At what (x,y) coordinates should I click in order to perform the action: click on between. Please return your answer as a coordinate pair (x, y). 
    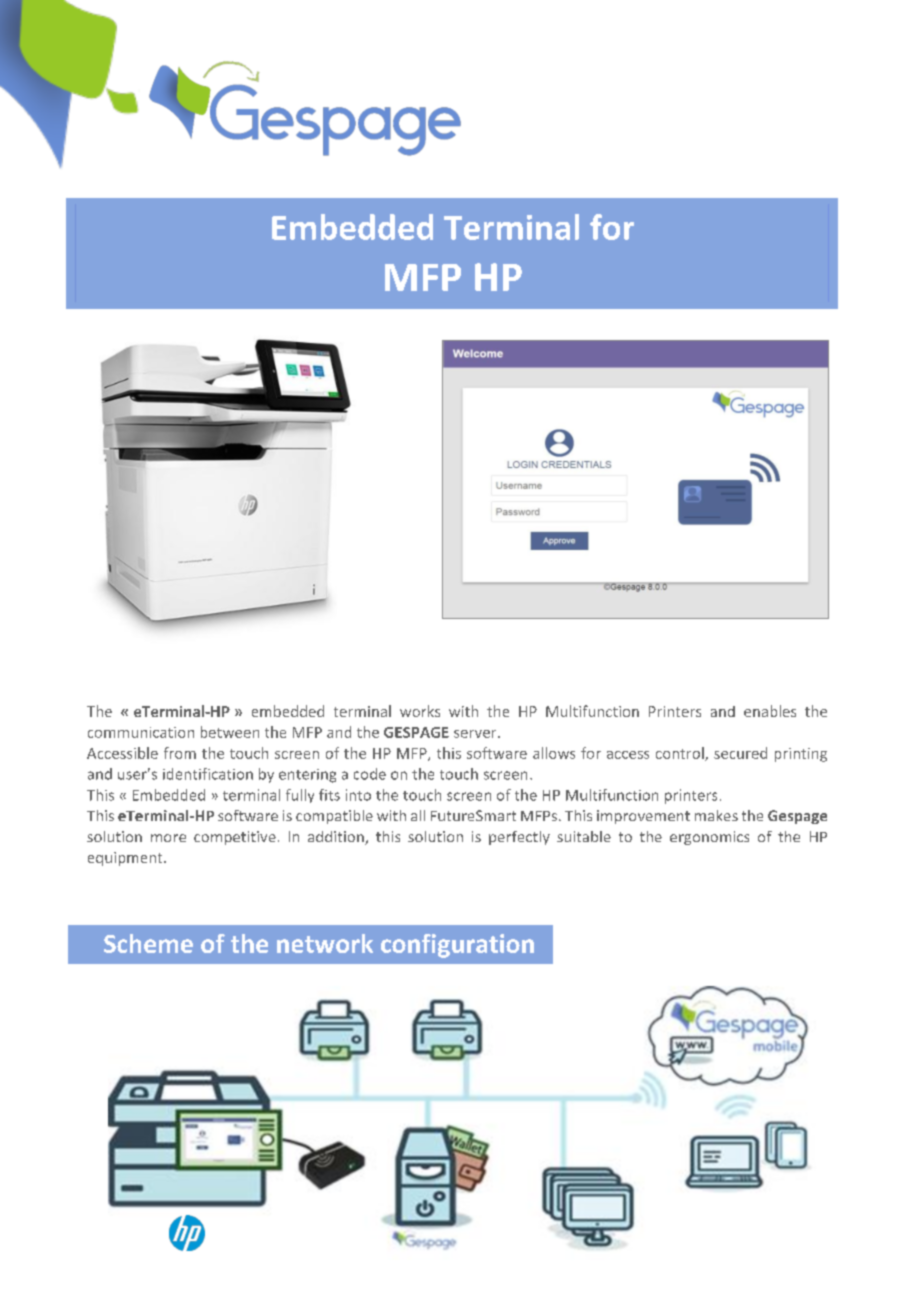
    Looking at the image, I should click on (230, 732).
